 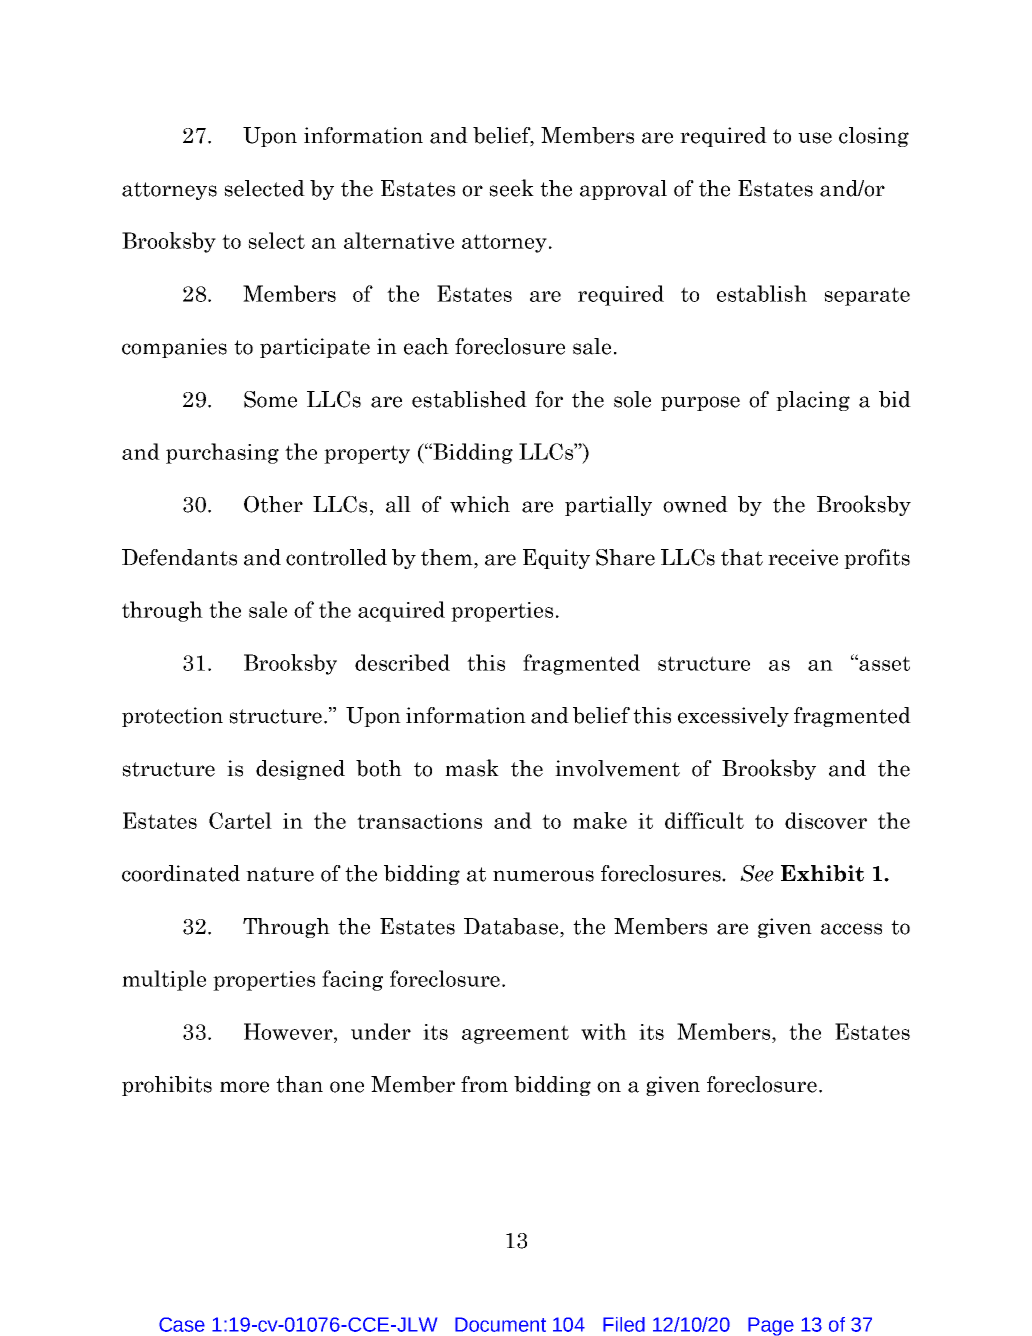 I want to click on access, so click(x=851, y=929).
